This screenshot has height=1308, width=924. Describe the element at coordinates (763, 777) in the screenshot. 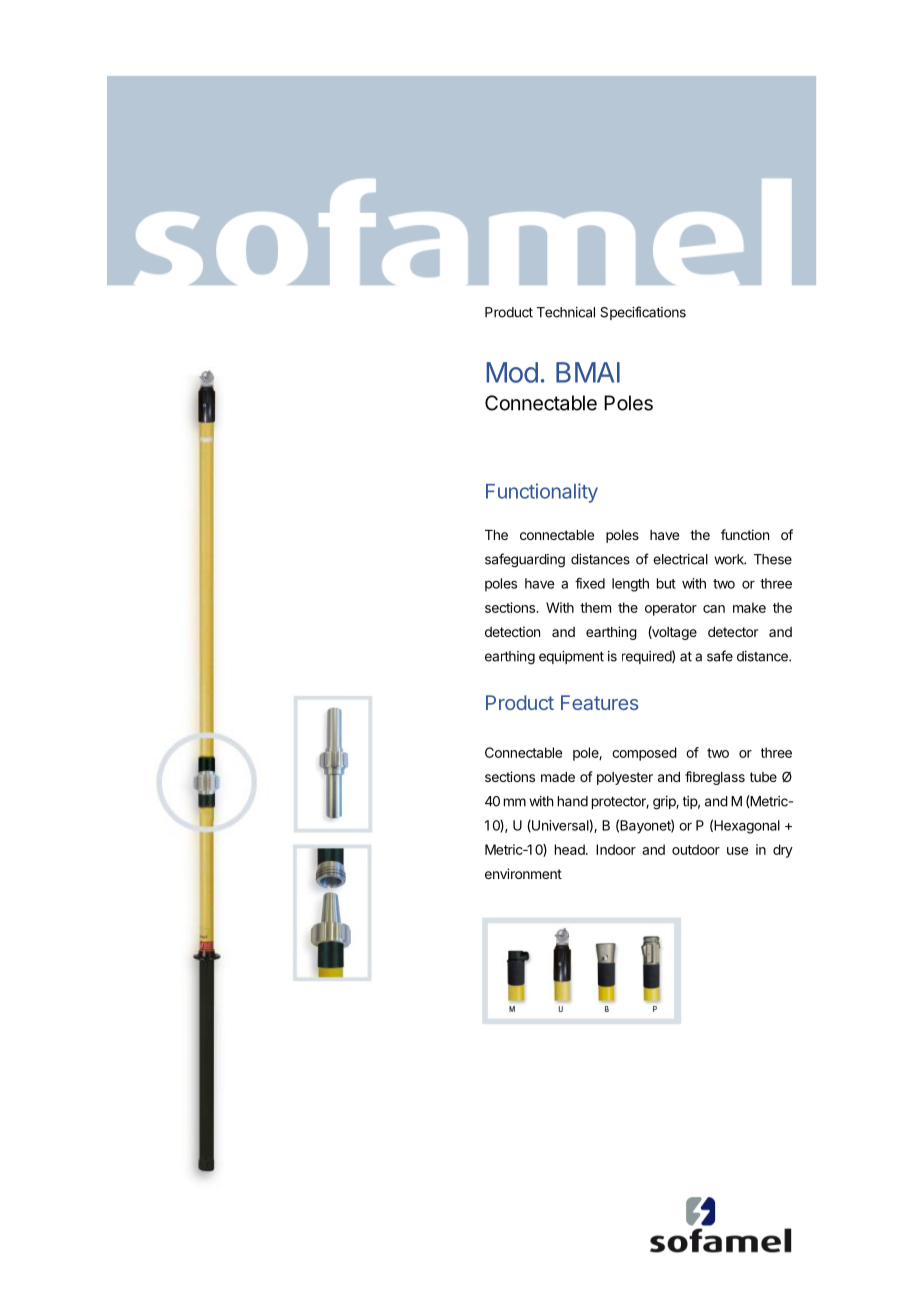

I see `tube` at that location.
